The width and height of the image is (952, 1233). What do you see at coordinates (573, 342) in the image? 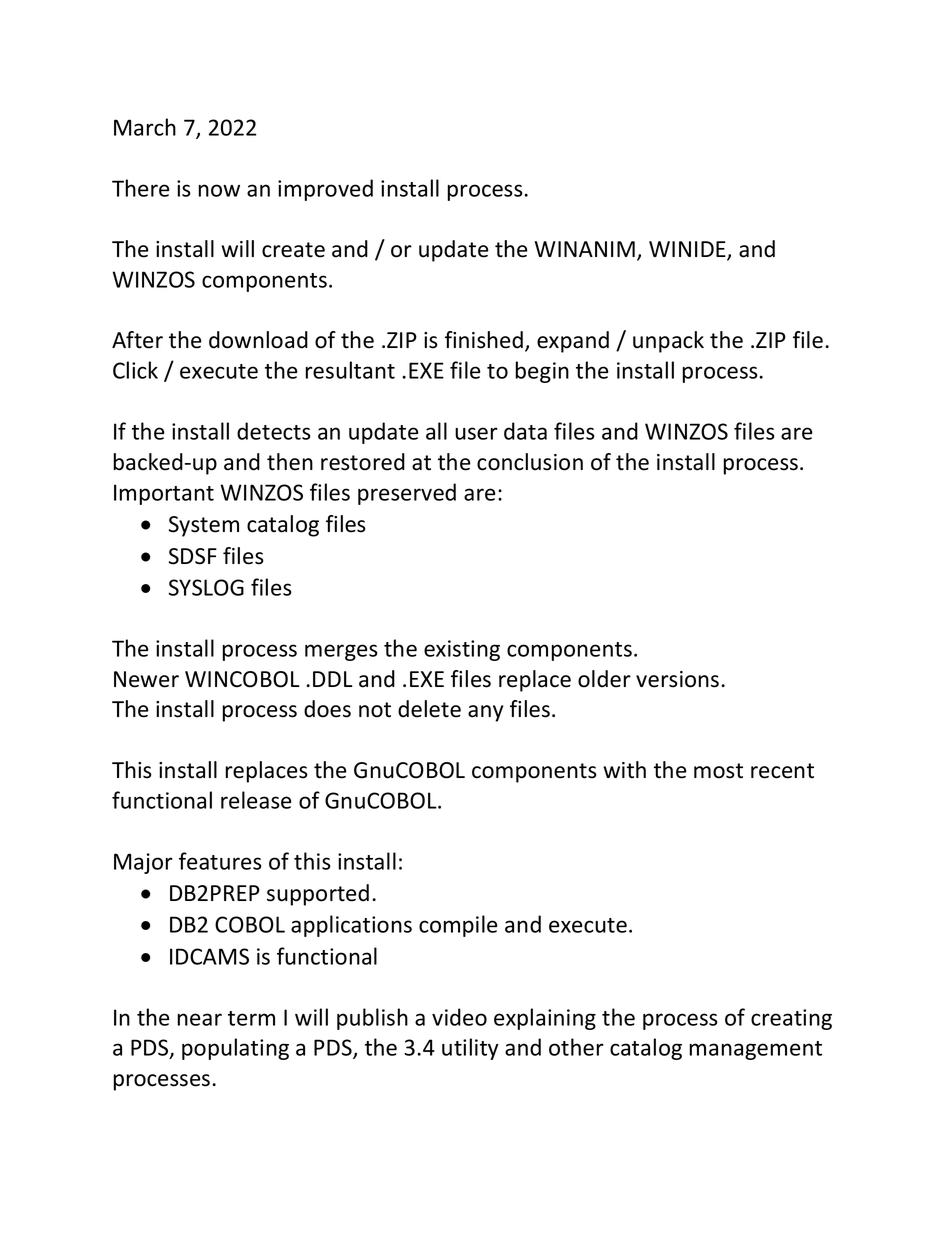
I see `expand` at bounding box center [573, 342].
